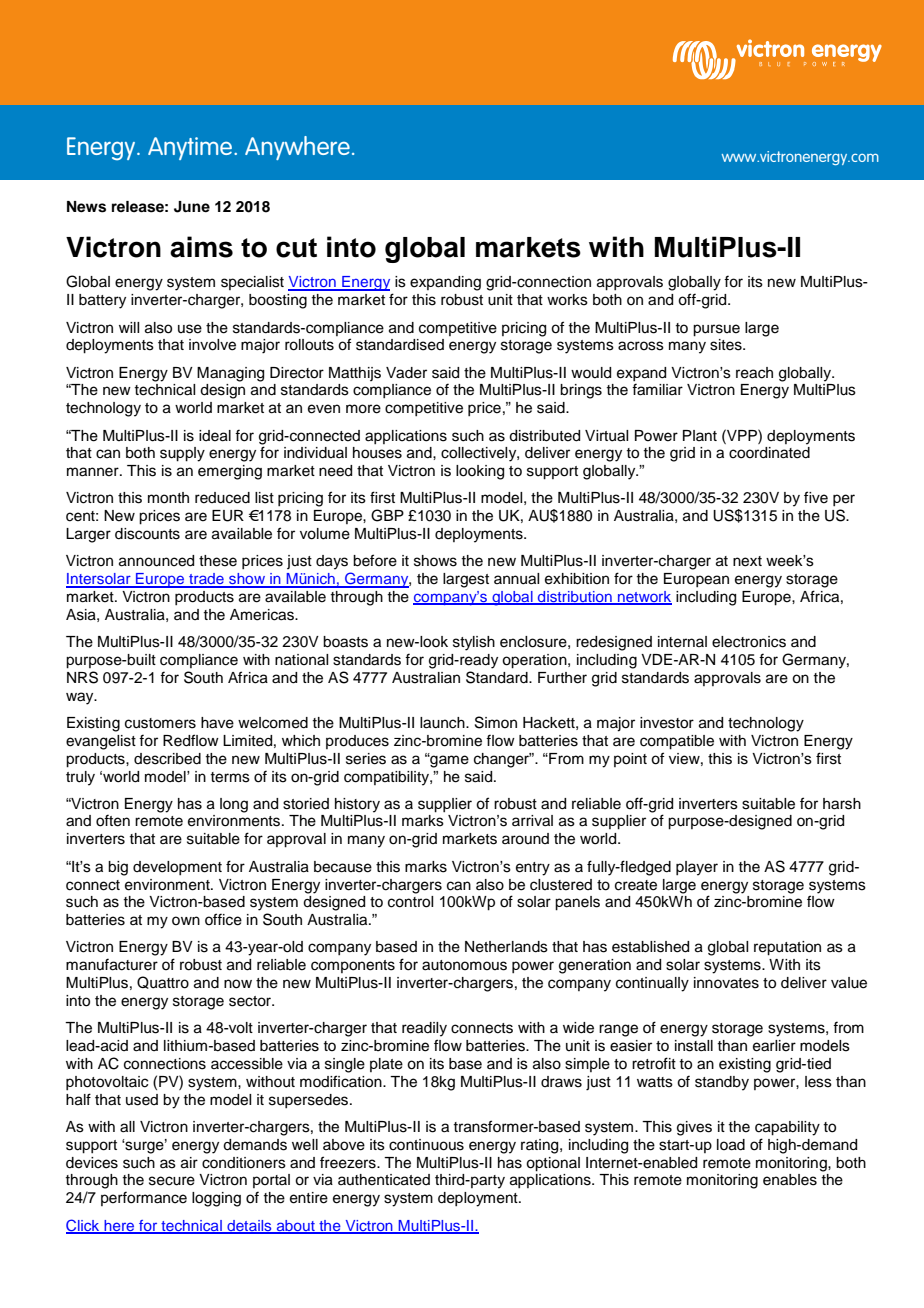  Describe the element at coordinates (168, 498) in the screenshot. I see `month` at that location.
